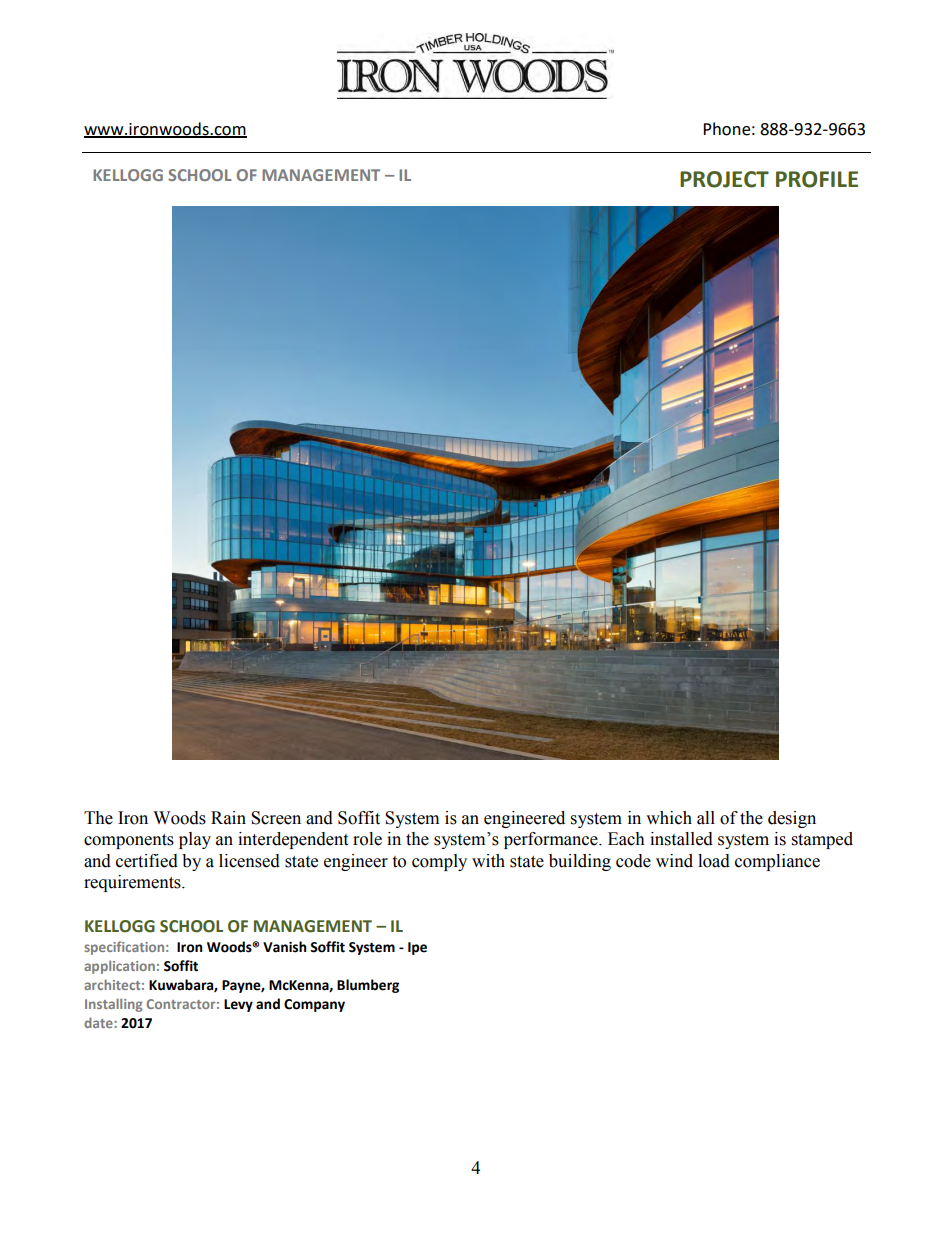 This screenshot has width=952, height=1233. Describe the element at coordinates (367, 839) in the screenshot. I see `role` at that location.
